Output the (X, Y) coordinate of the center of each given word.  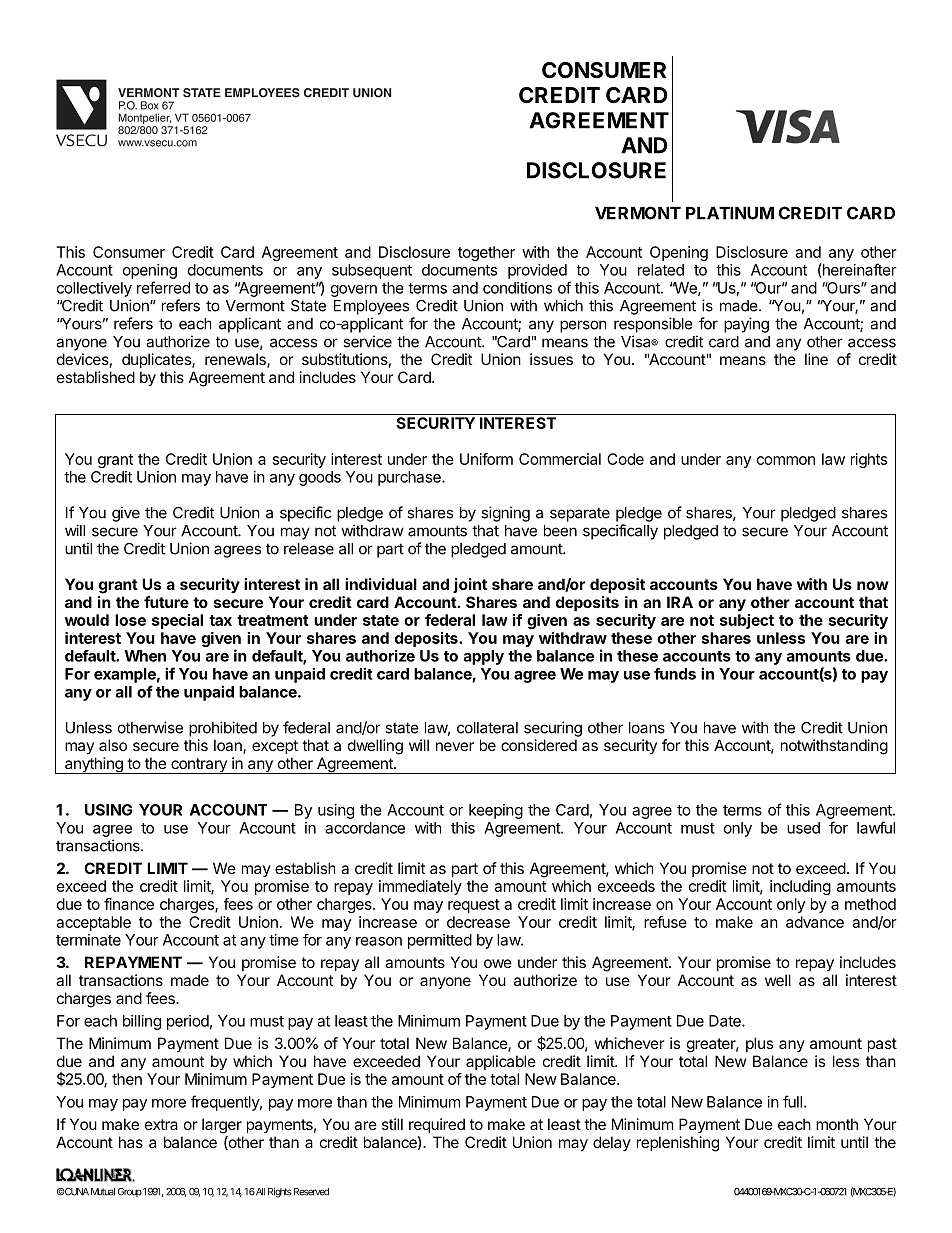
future (166, 602)
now (873, 585)
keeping (496, 811)
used (803, 828)
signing (505, 514)
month (837, 1124)
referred (163, 287)
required (437, 1125)
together (486, 253)
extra (161, 1124)
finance (129, 904)
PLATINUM (730, 213)
